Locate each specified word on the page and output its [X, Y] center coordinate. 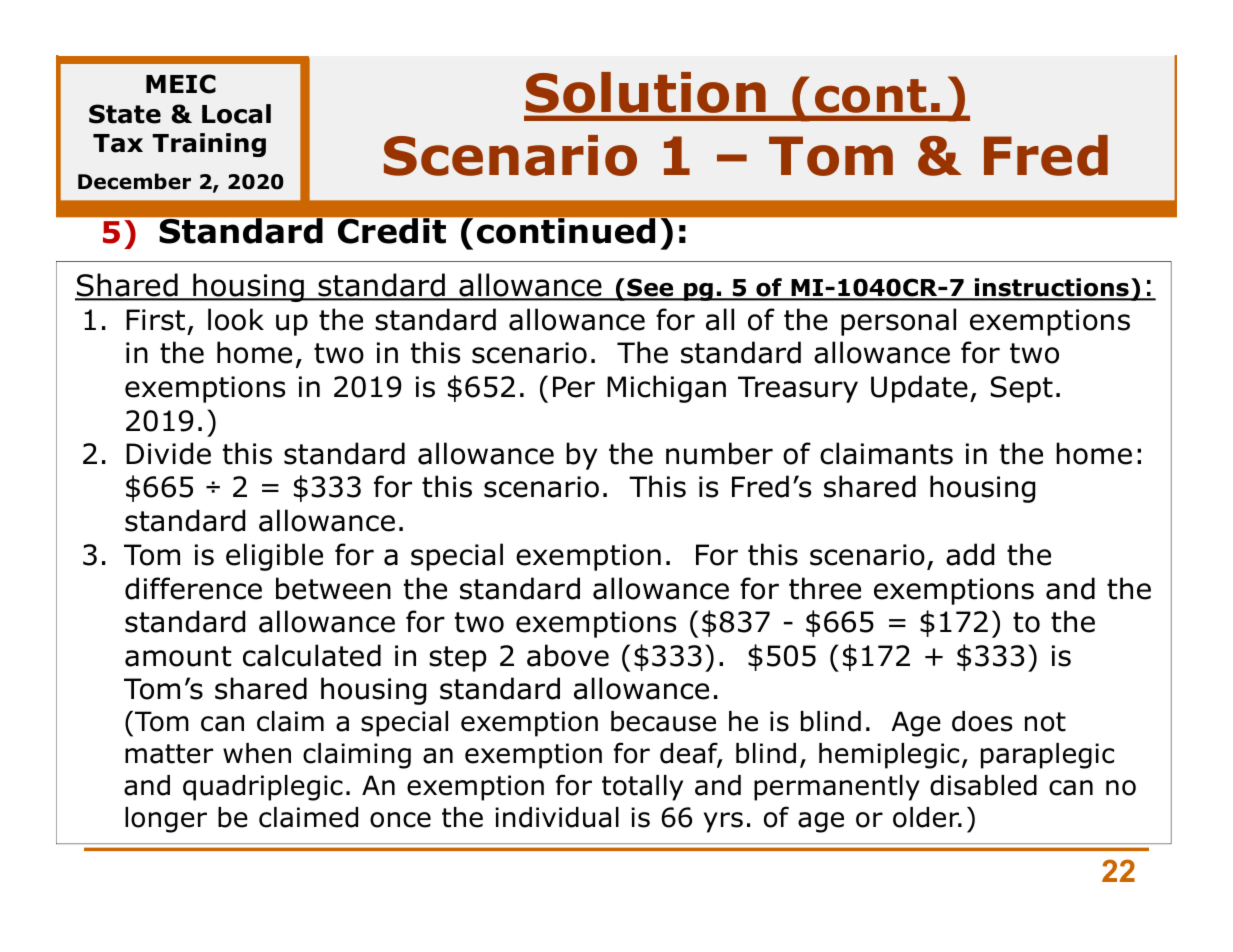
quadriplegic [263, 788]
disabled [983, 785]
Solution [646, 92]
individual [557, 817]
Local [236, 114]
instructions [1051, 288]
